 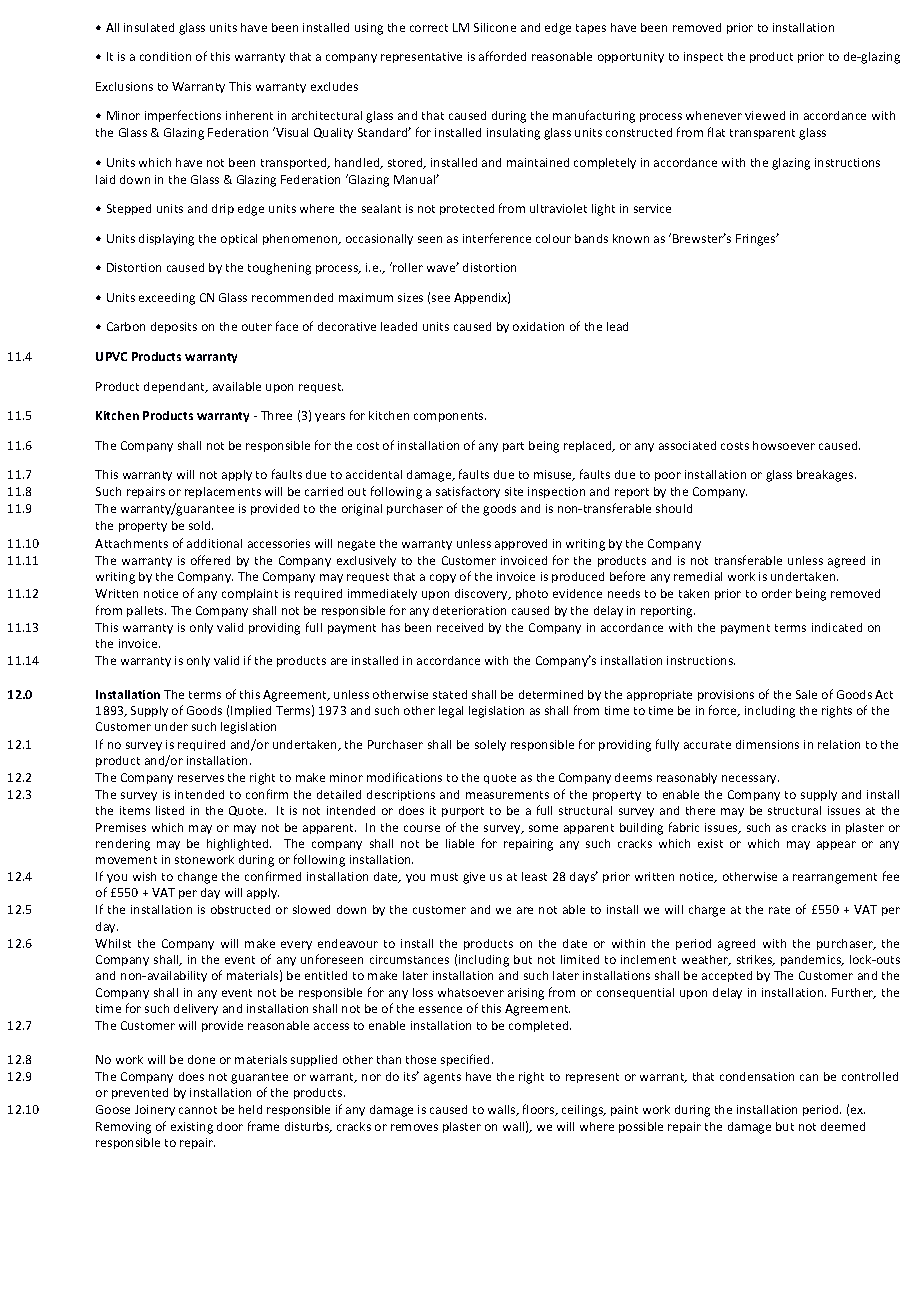 What do you see at coordinates (540, 1110) in the document?
I see `floors` at bounding box center [540, 1110].
